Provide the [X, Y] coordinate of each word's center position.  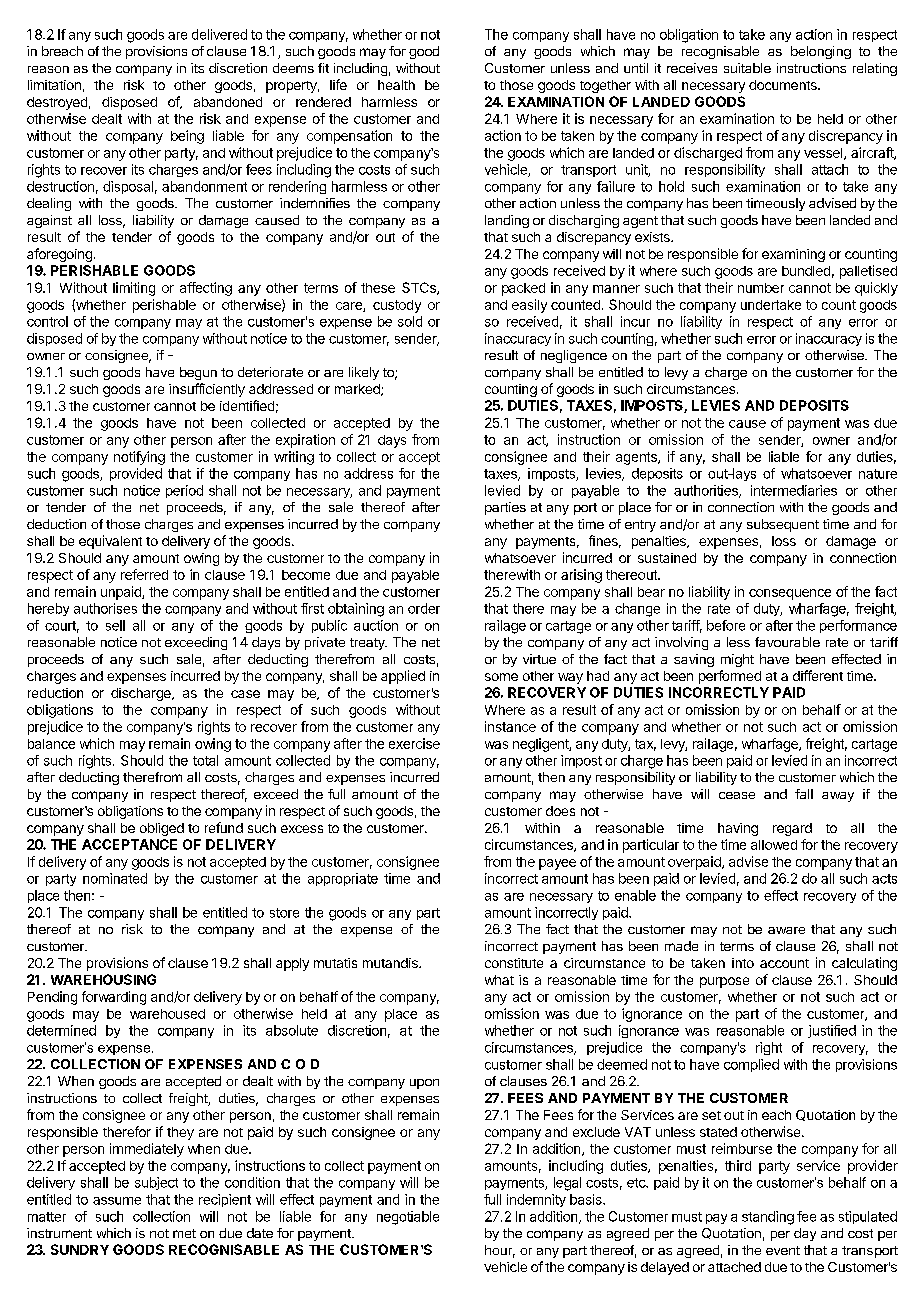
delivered [219, 34]
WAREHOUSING [103, 979]
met [184, 1233]
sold [410, 321]
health [396, 85]
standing [768, 1218]
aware [786, 930]
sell [115, 625]
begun [198, 373]
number [761, 288]
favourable [787, 642]
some [501, 677]
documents [784, 85]
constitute [514, 963]
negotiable [408, 1218]
